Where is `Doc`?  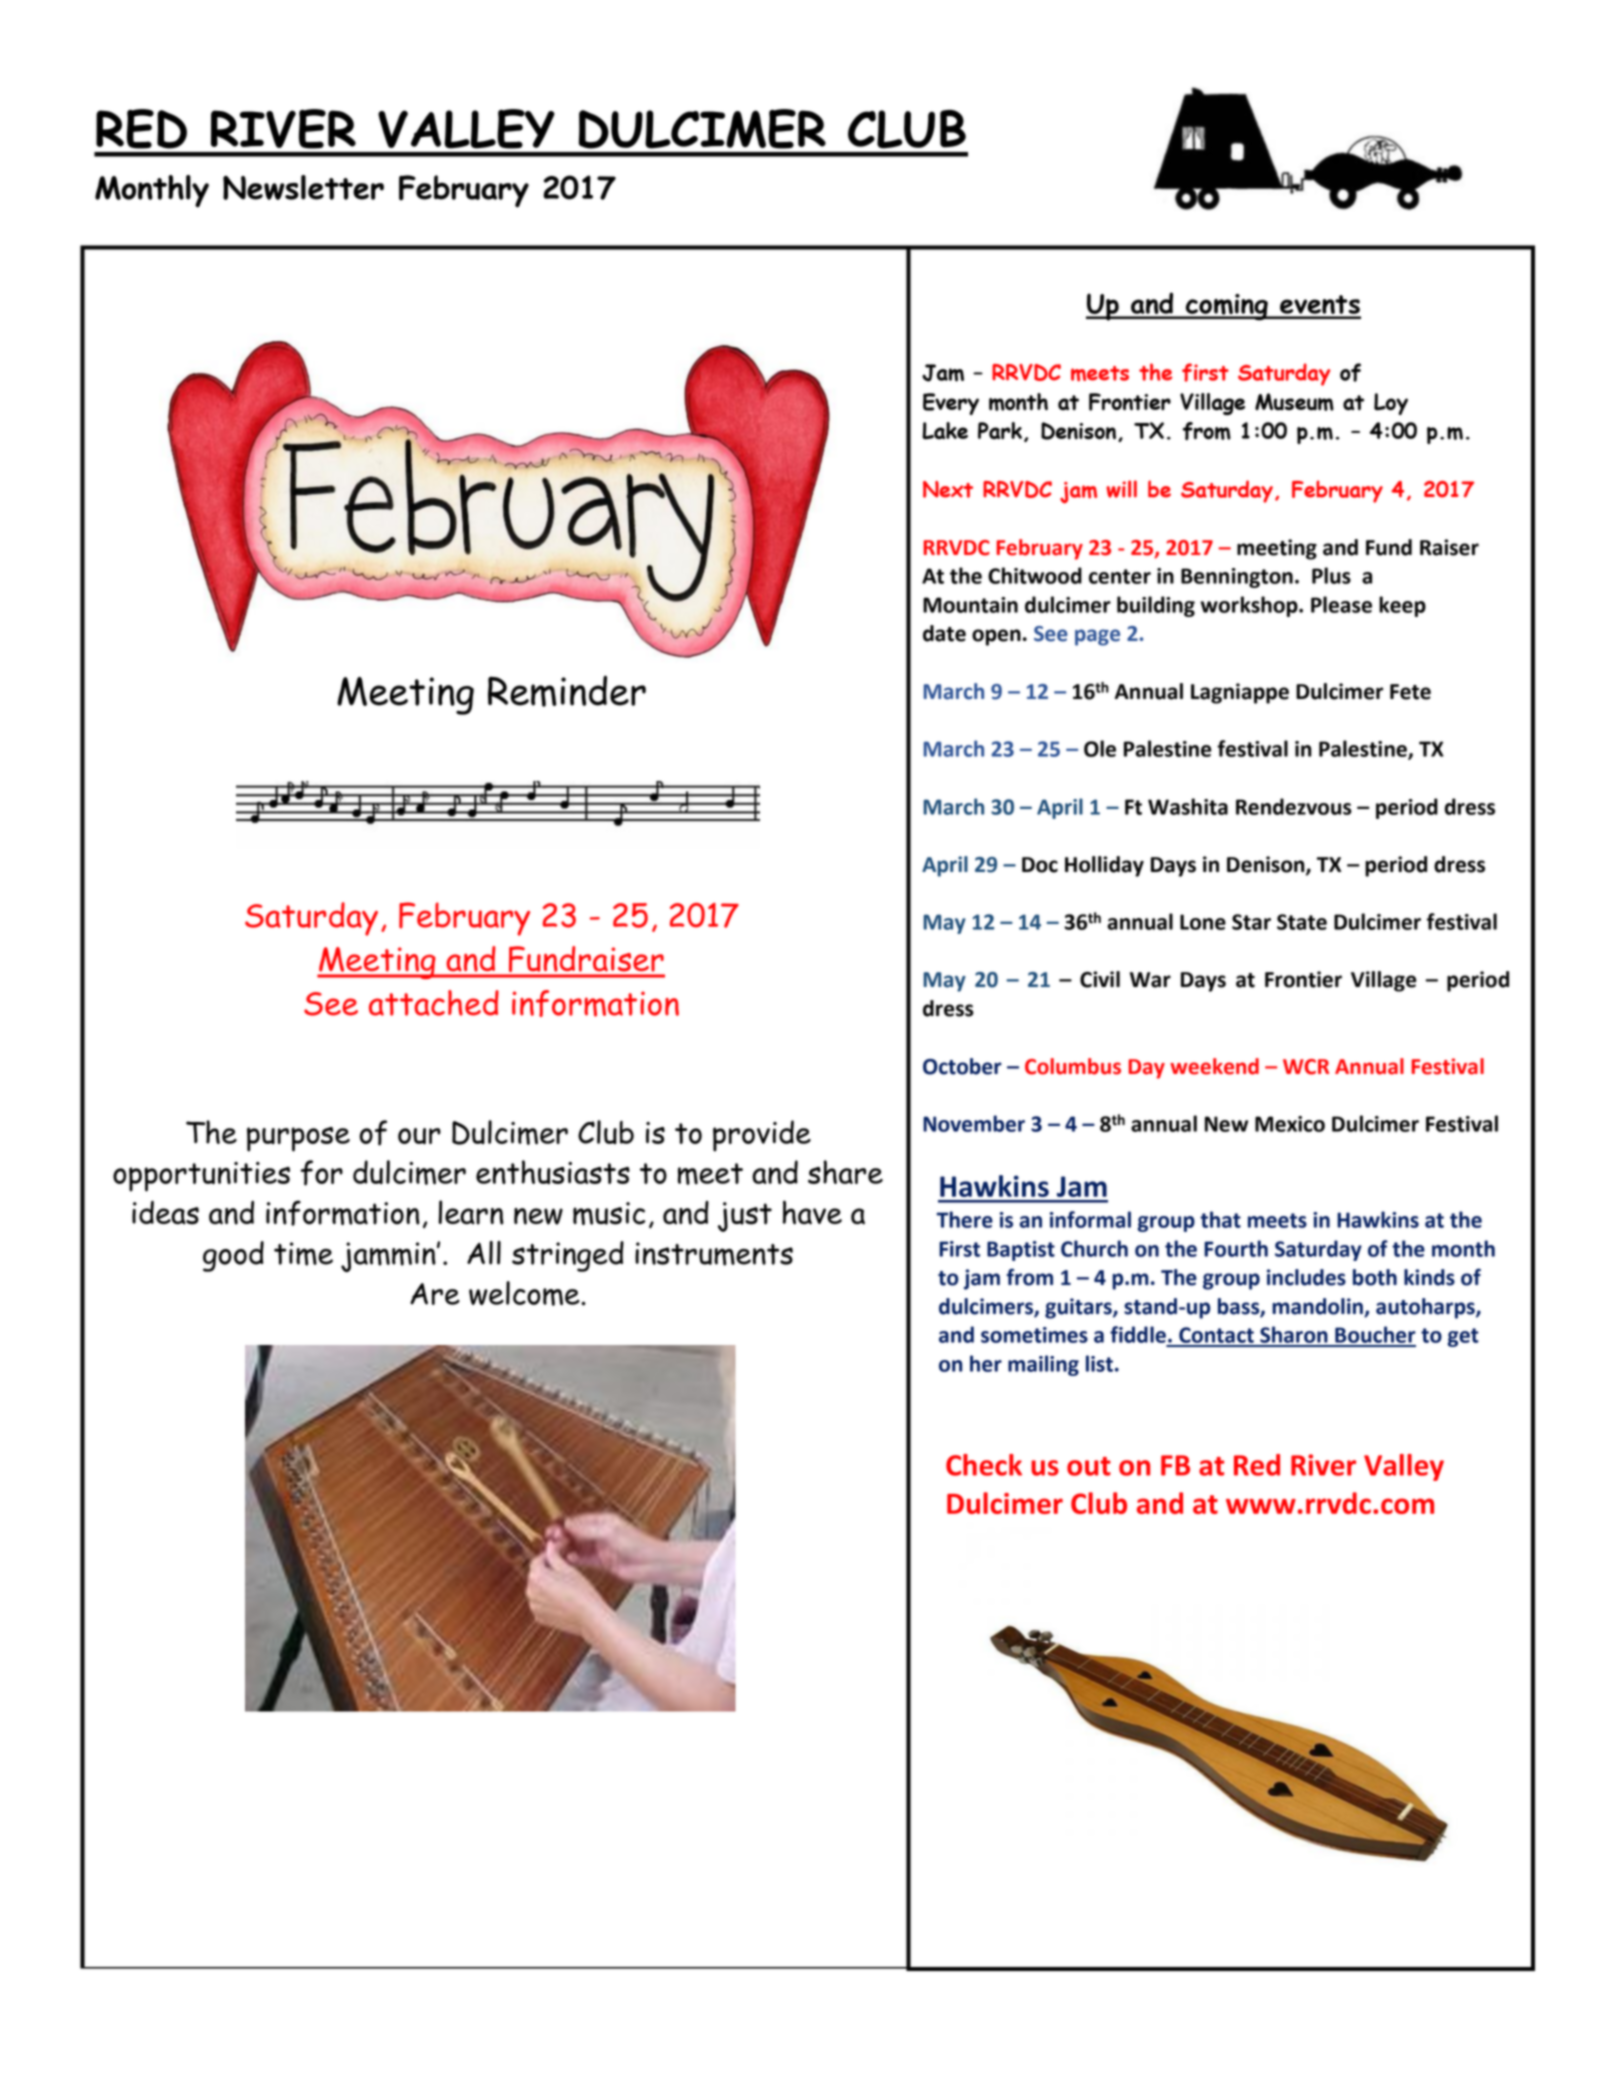
Doc is located at coordinates (1040, 865).
